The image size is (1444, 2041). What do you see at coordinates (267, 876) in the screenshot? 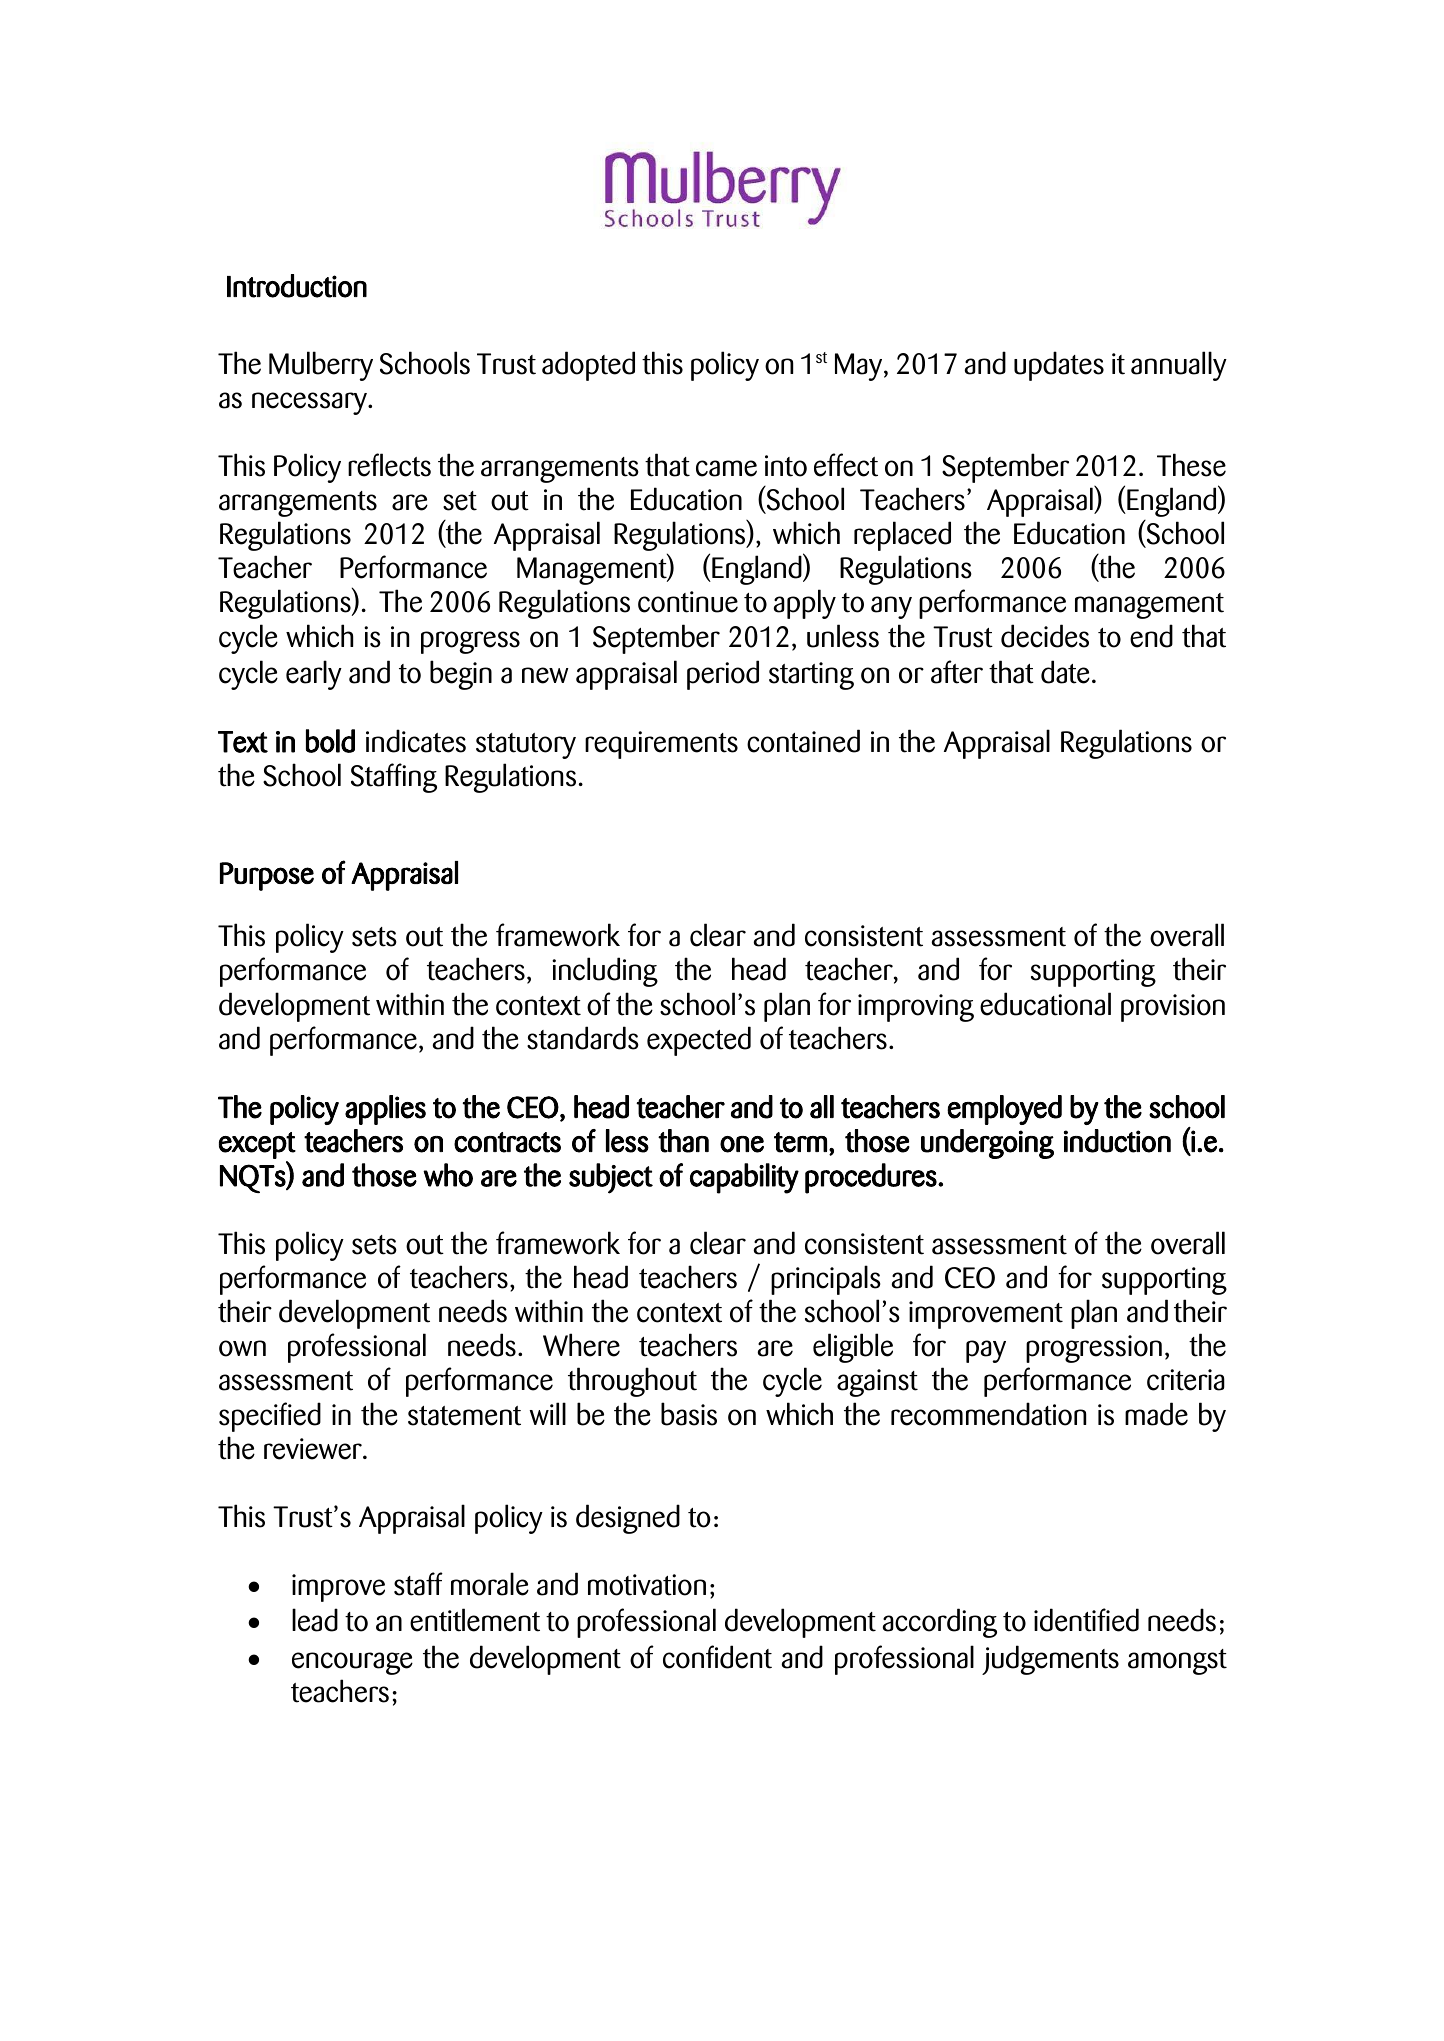
I see `Purpose` at bounding box center [267, 876].
